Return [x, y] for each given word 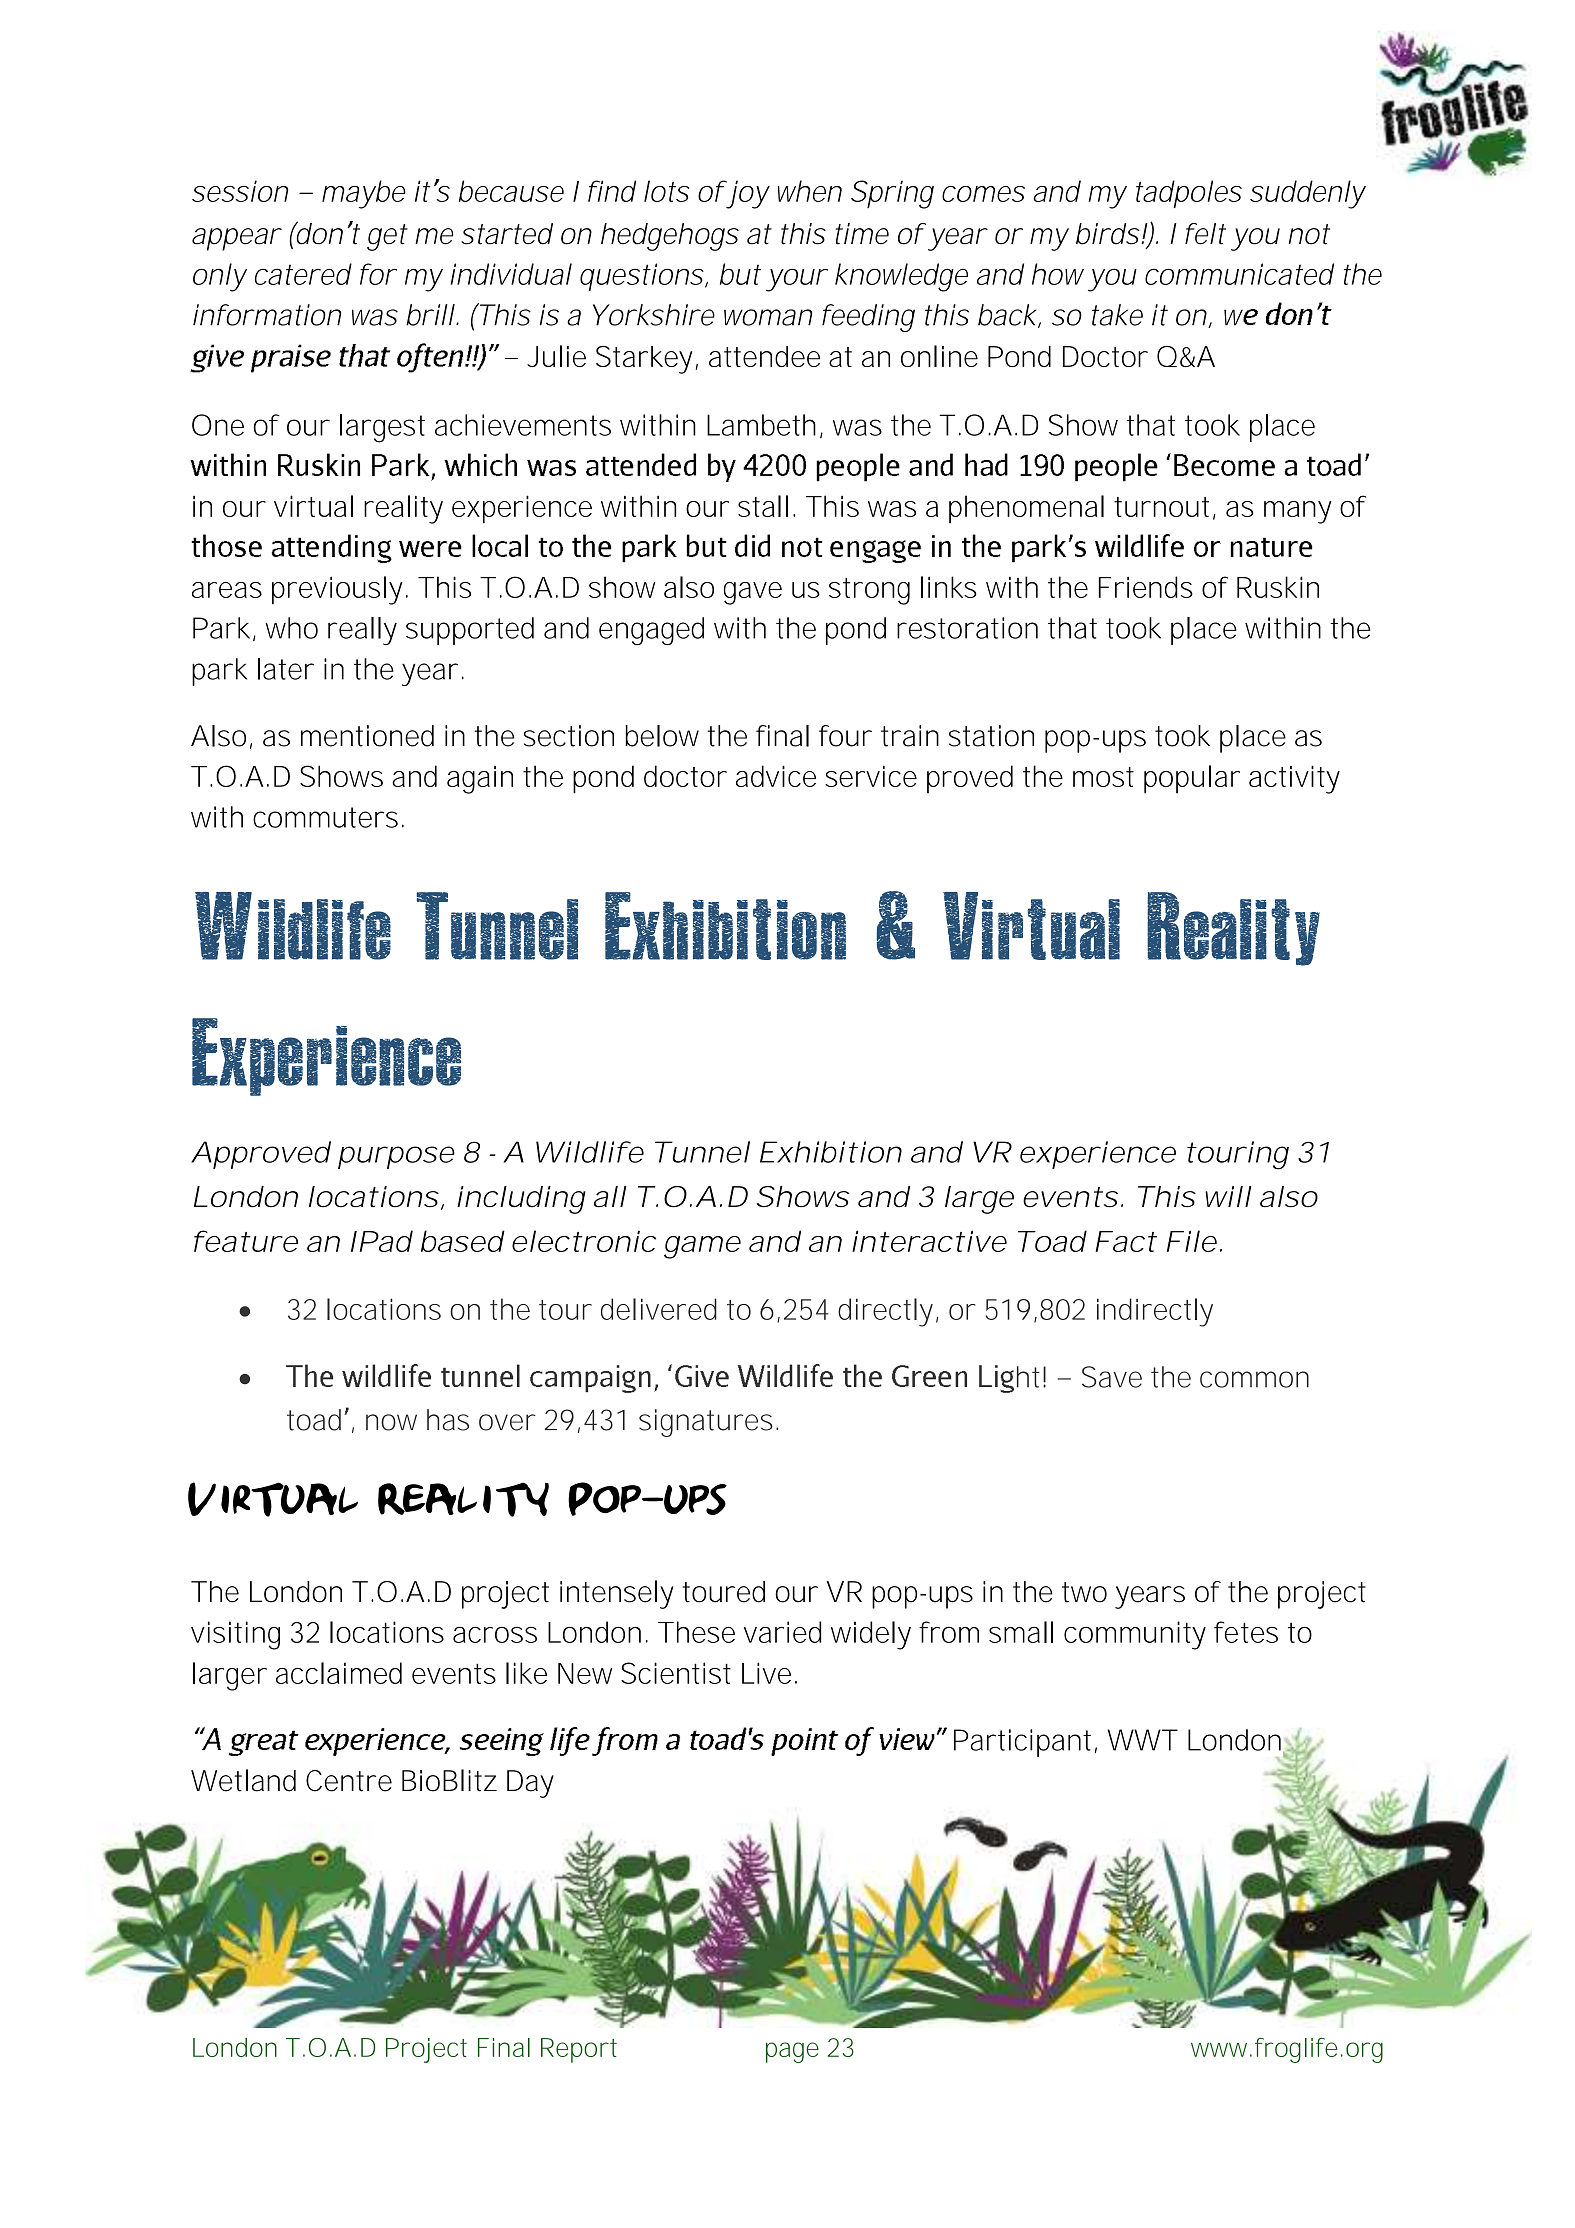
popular [1192, 779]
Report [579, 2050]
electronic [584, 1241]
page [792, 2052]
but [740, 274]
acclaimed [339, 1673]
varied [782, 1632]
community [1135, 1635]
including [521, 1200]
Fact [1126, 1241]
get [387, 237]
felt [1205, 234]
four [845, 736]
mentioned [367, 736]
